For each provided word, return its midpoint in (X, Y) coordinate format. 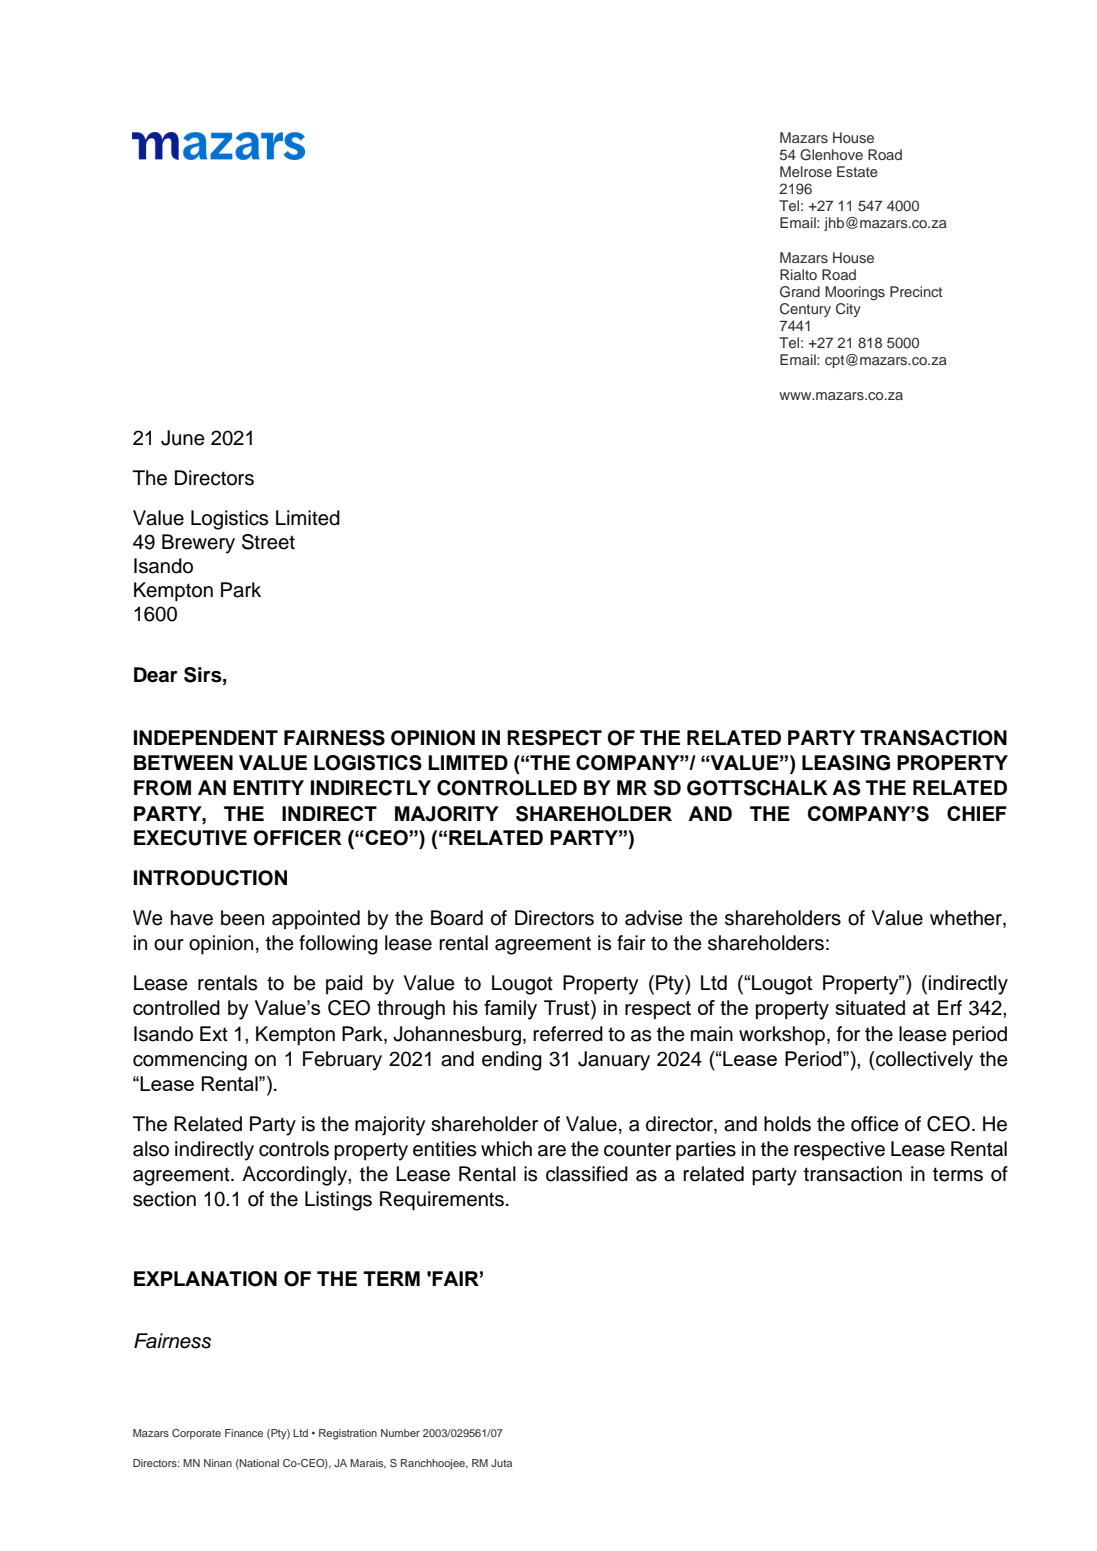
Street (268, 542)
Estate (857, 171)
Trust (568, 1007)
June (183, 438)
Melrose (806, 171)
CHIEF (977, 813)
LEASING (846, 763)
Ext (214, 1033)
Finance (244, 1433)
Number (400, 1433)
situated (870, 1007)
